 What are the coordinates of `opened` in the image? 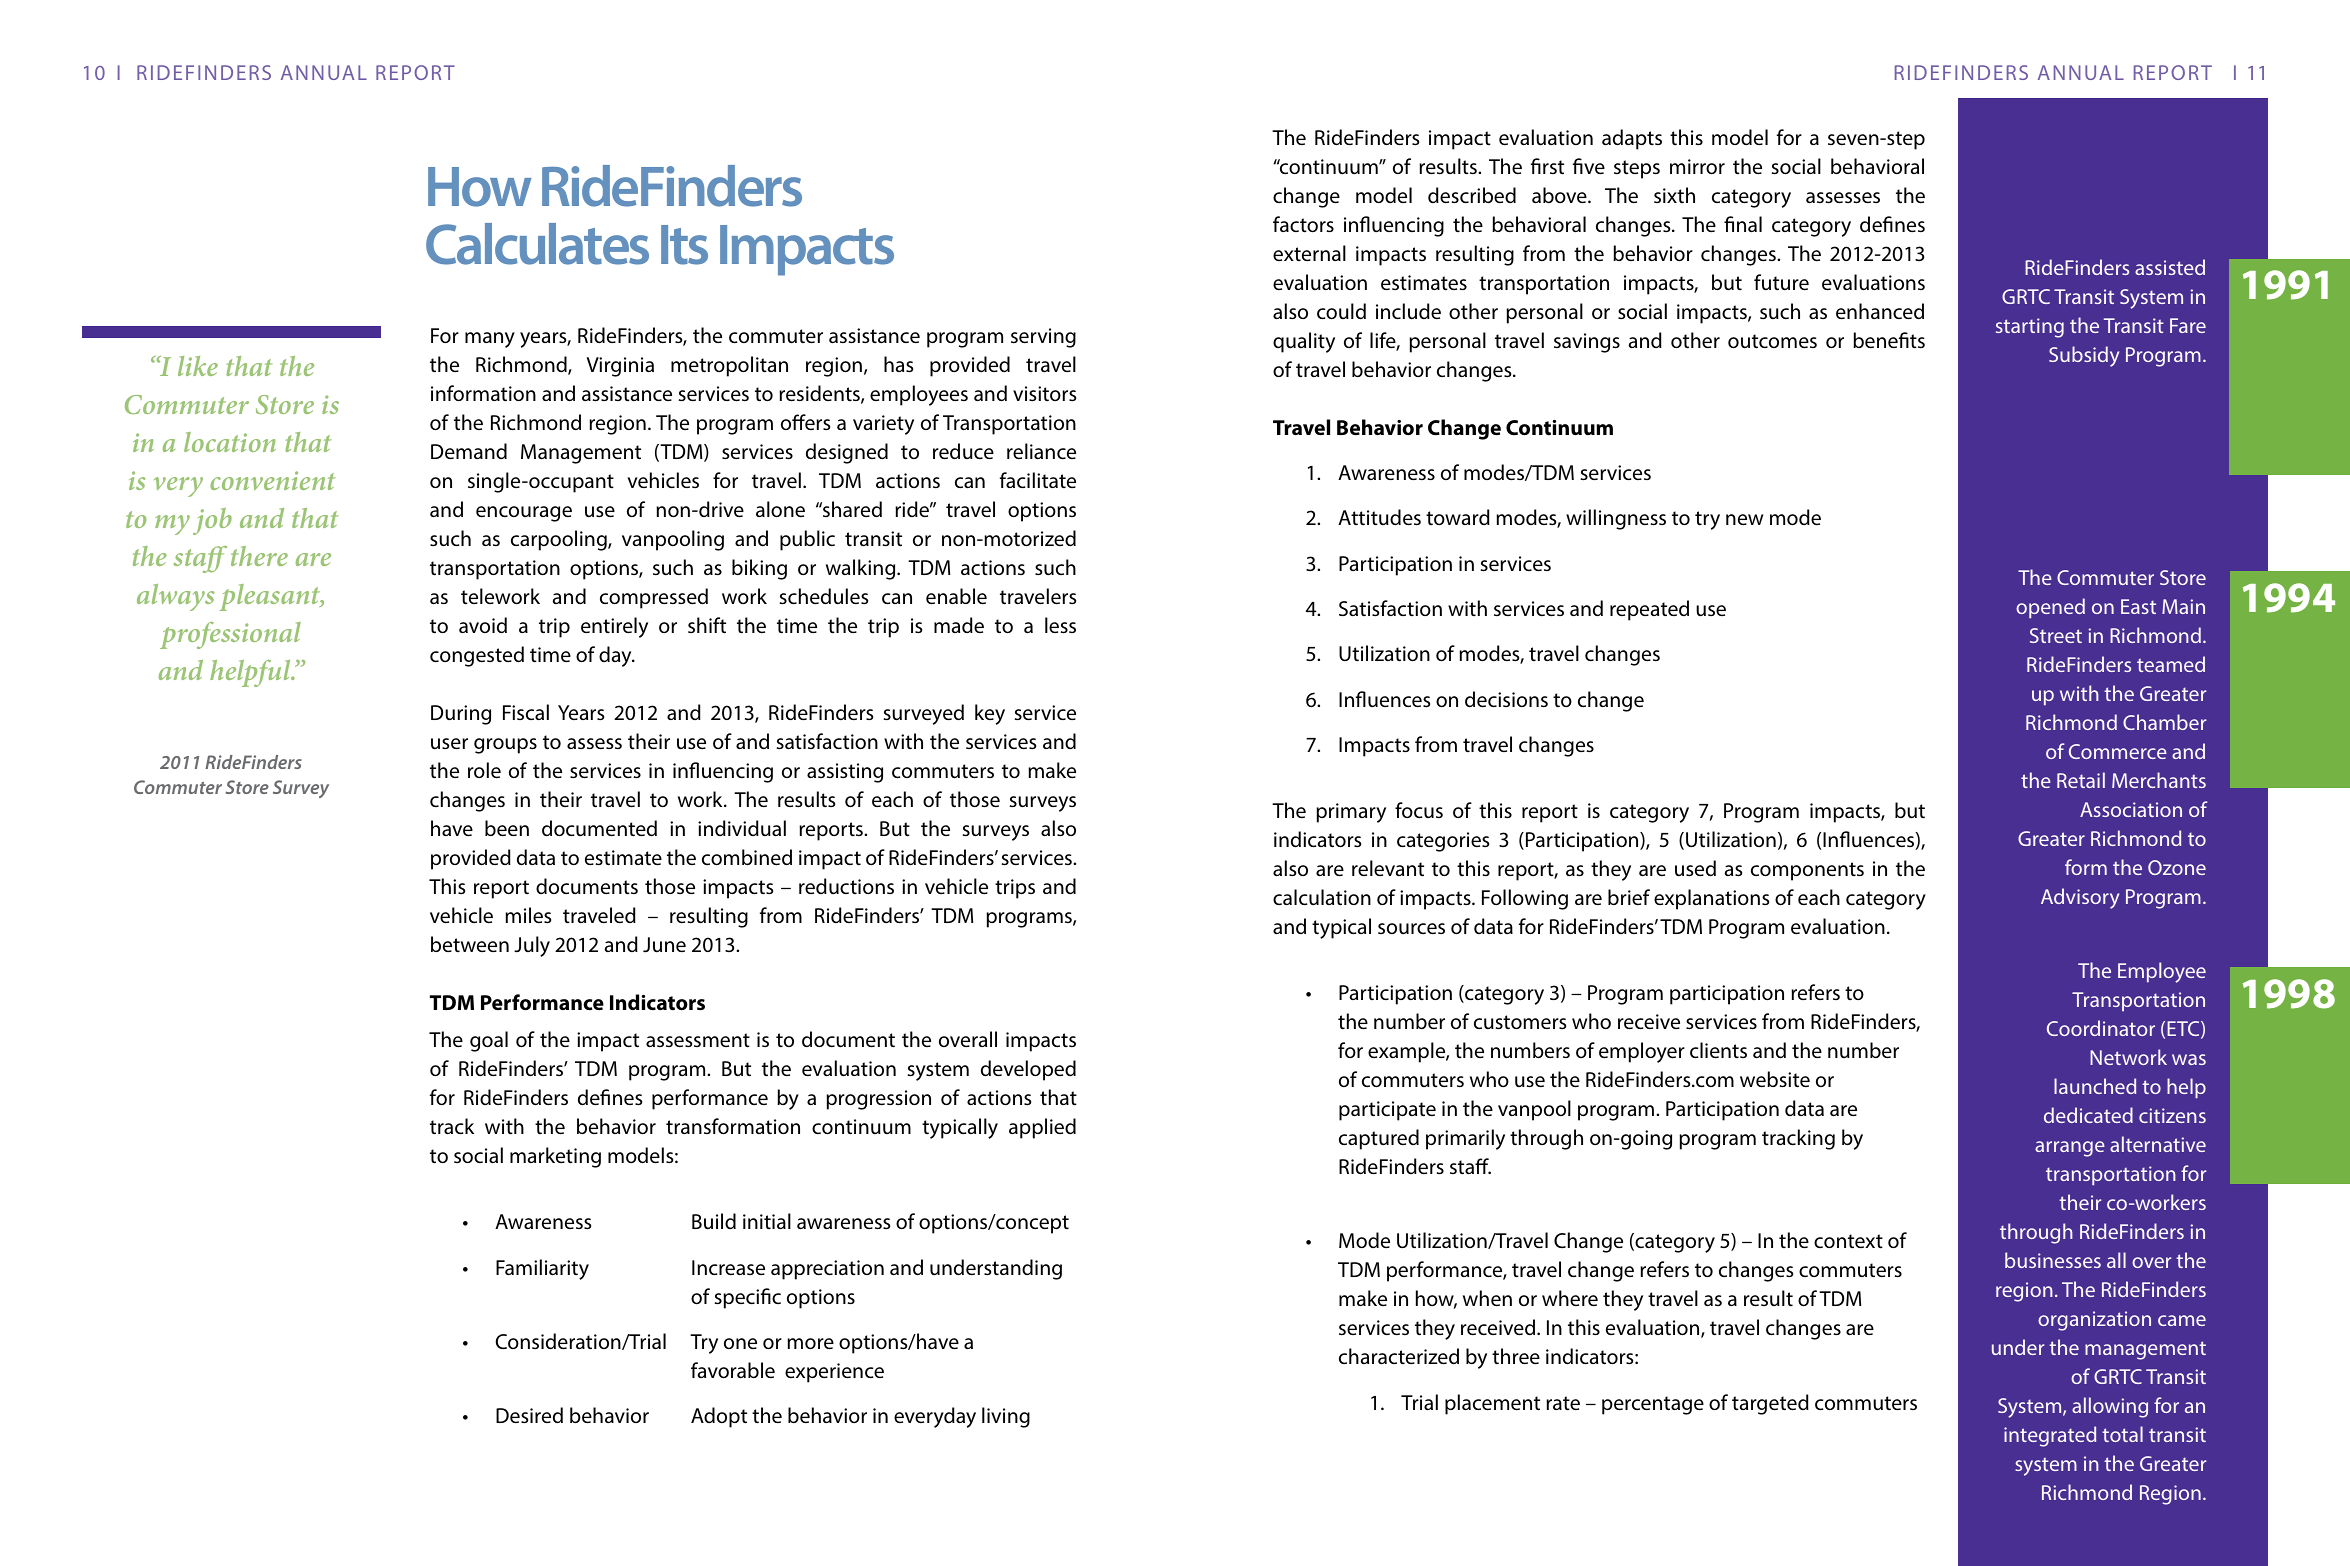 It's located at (2050, 608).
